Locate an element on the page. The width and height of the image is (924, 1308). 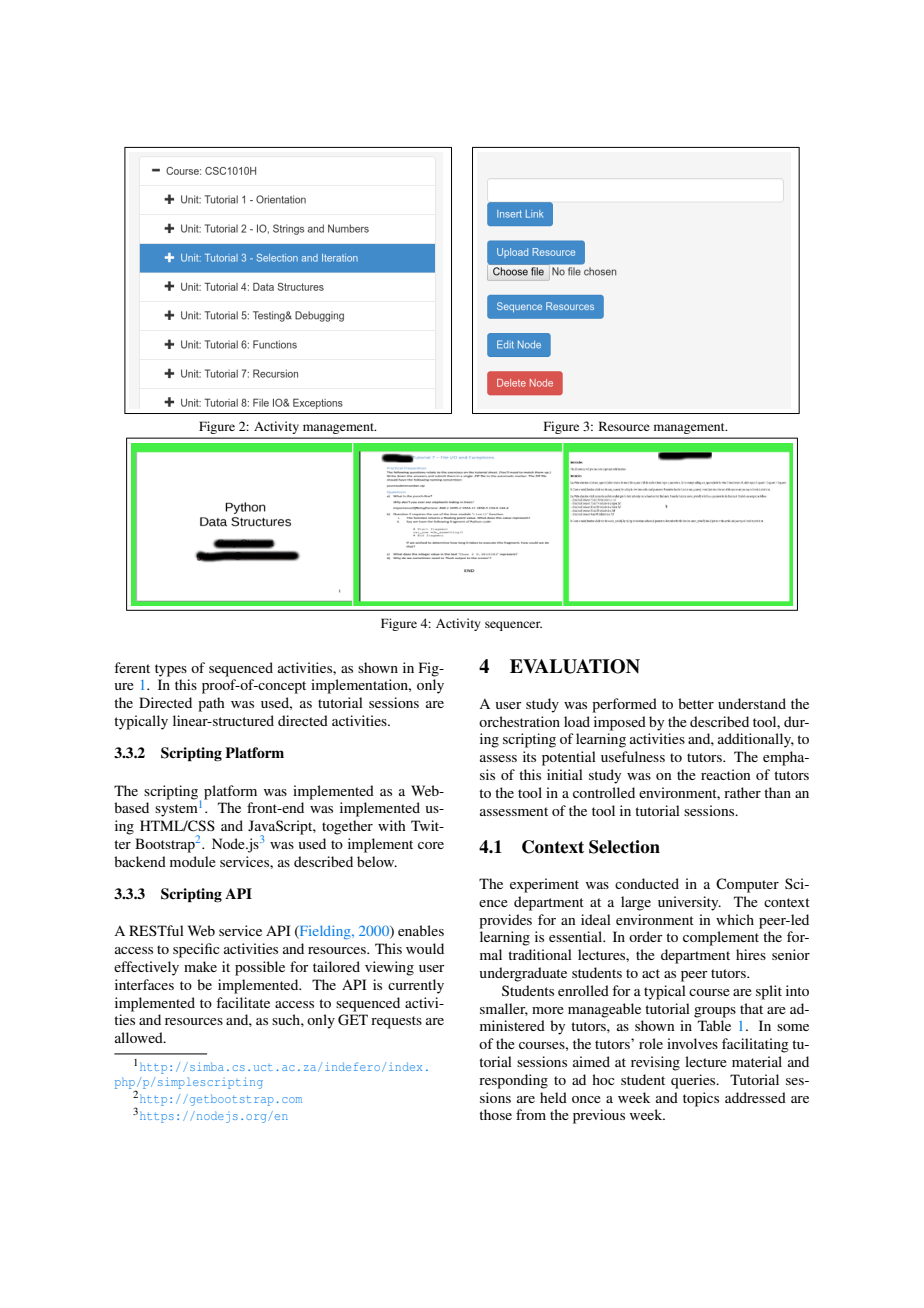
topics is located at coordinates (701, 1099).
